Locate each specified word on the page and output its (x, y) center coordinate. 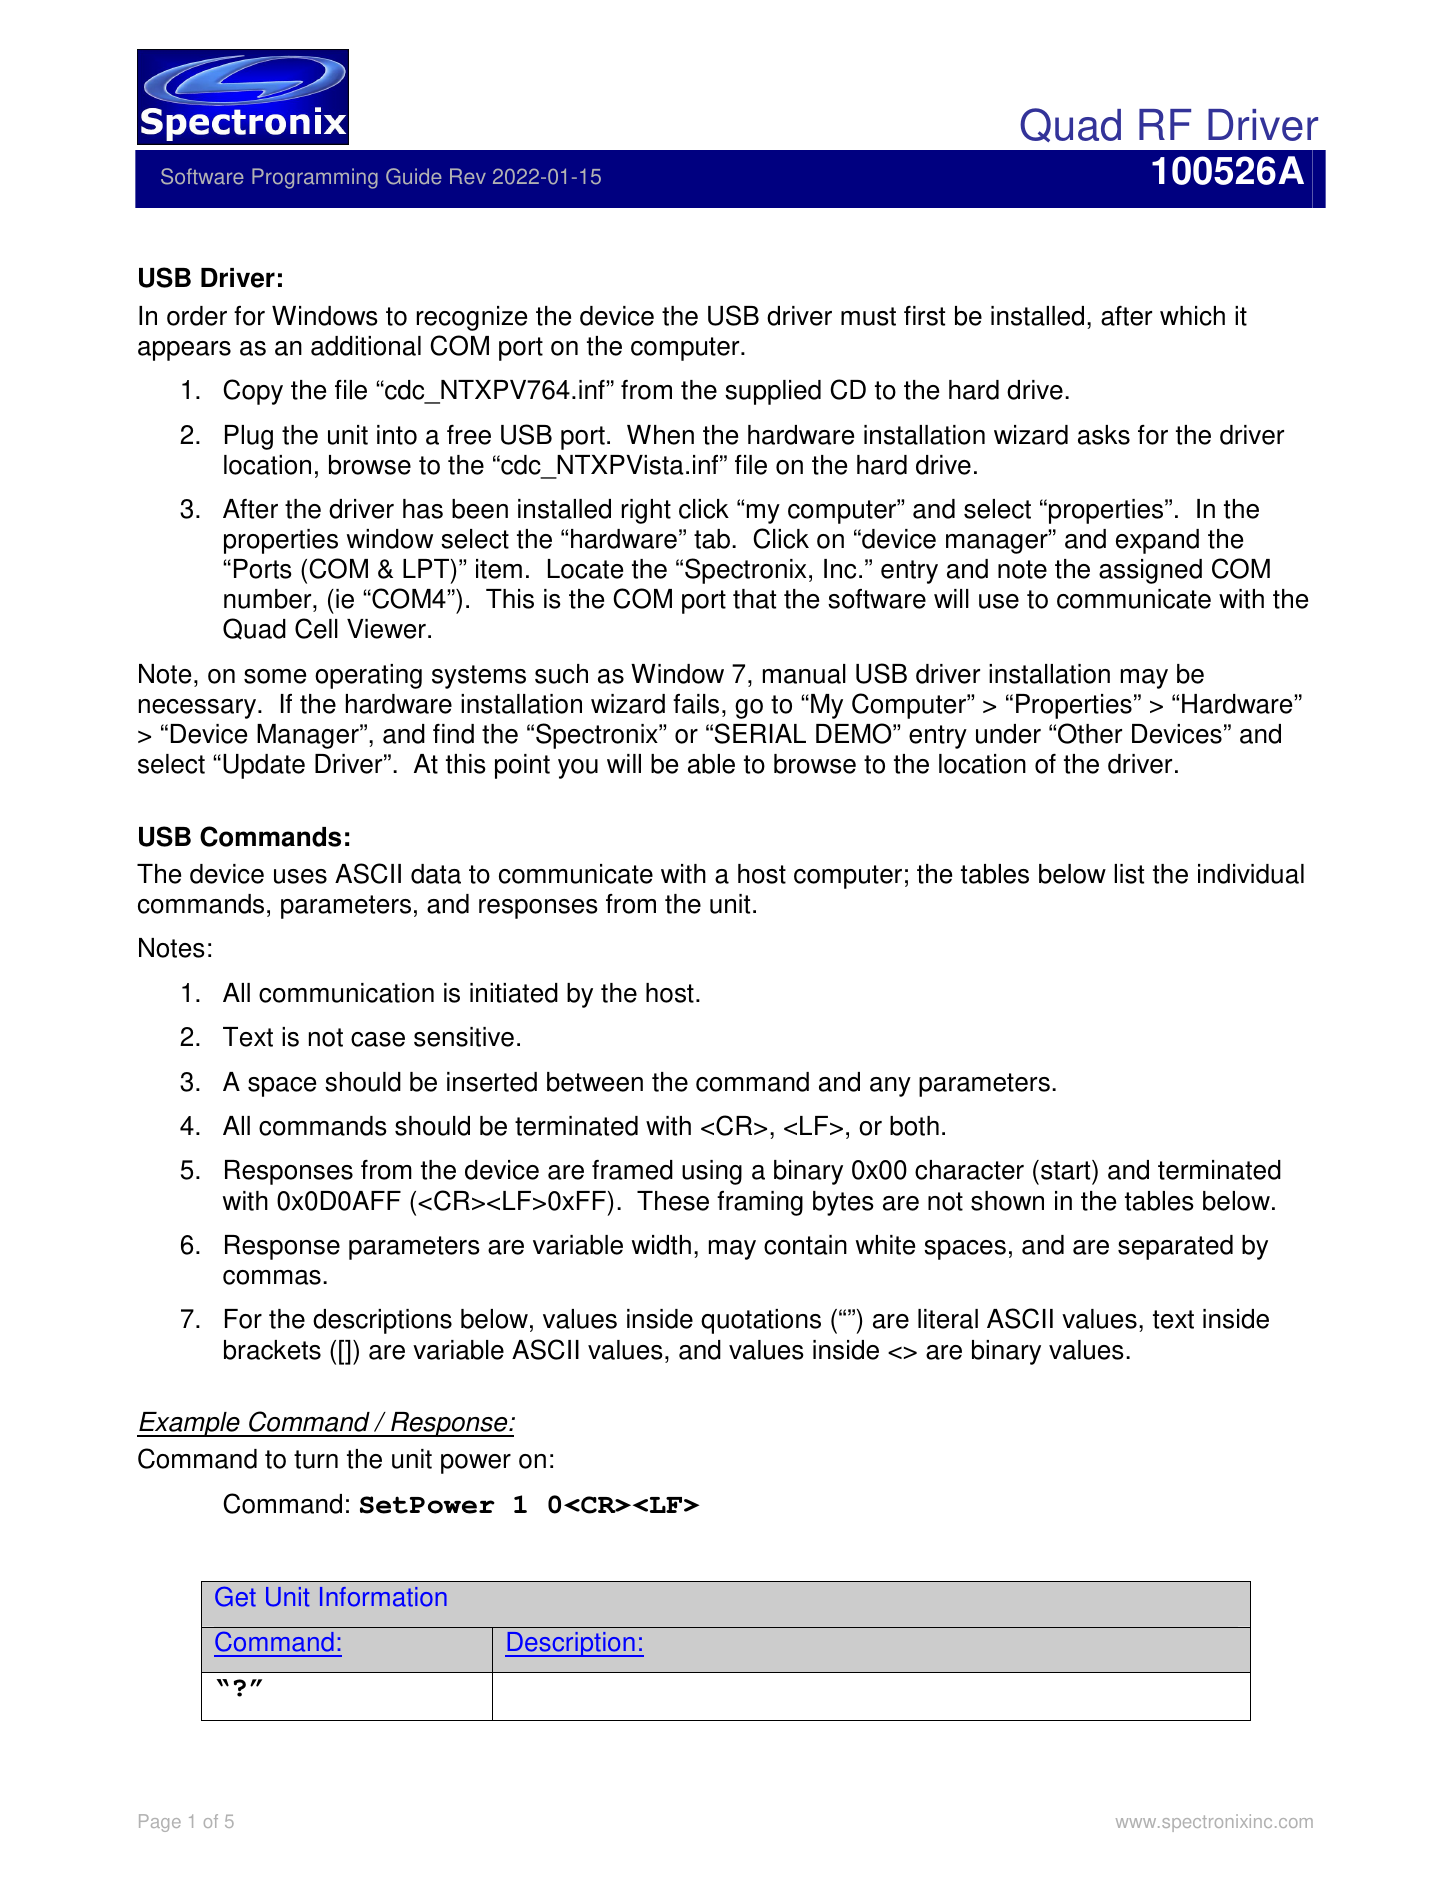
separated (1175, 1247)
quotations (761, 1321)
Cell (316, 628)
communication (346, 993)
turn (316, 1459)
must (868, 316)
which (1192, 316)
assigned (1150, 571)
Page (160, 1823)
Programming (315, 178)
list (1129, 874)
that (754, 599)
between (595, 1082)
